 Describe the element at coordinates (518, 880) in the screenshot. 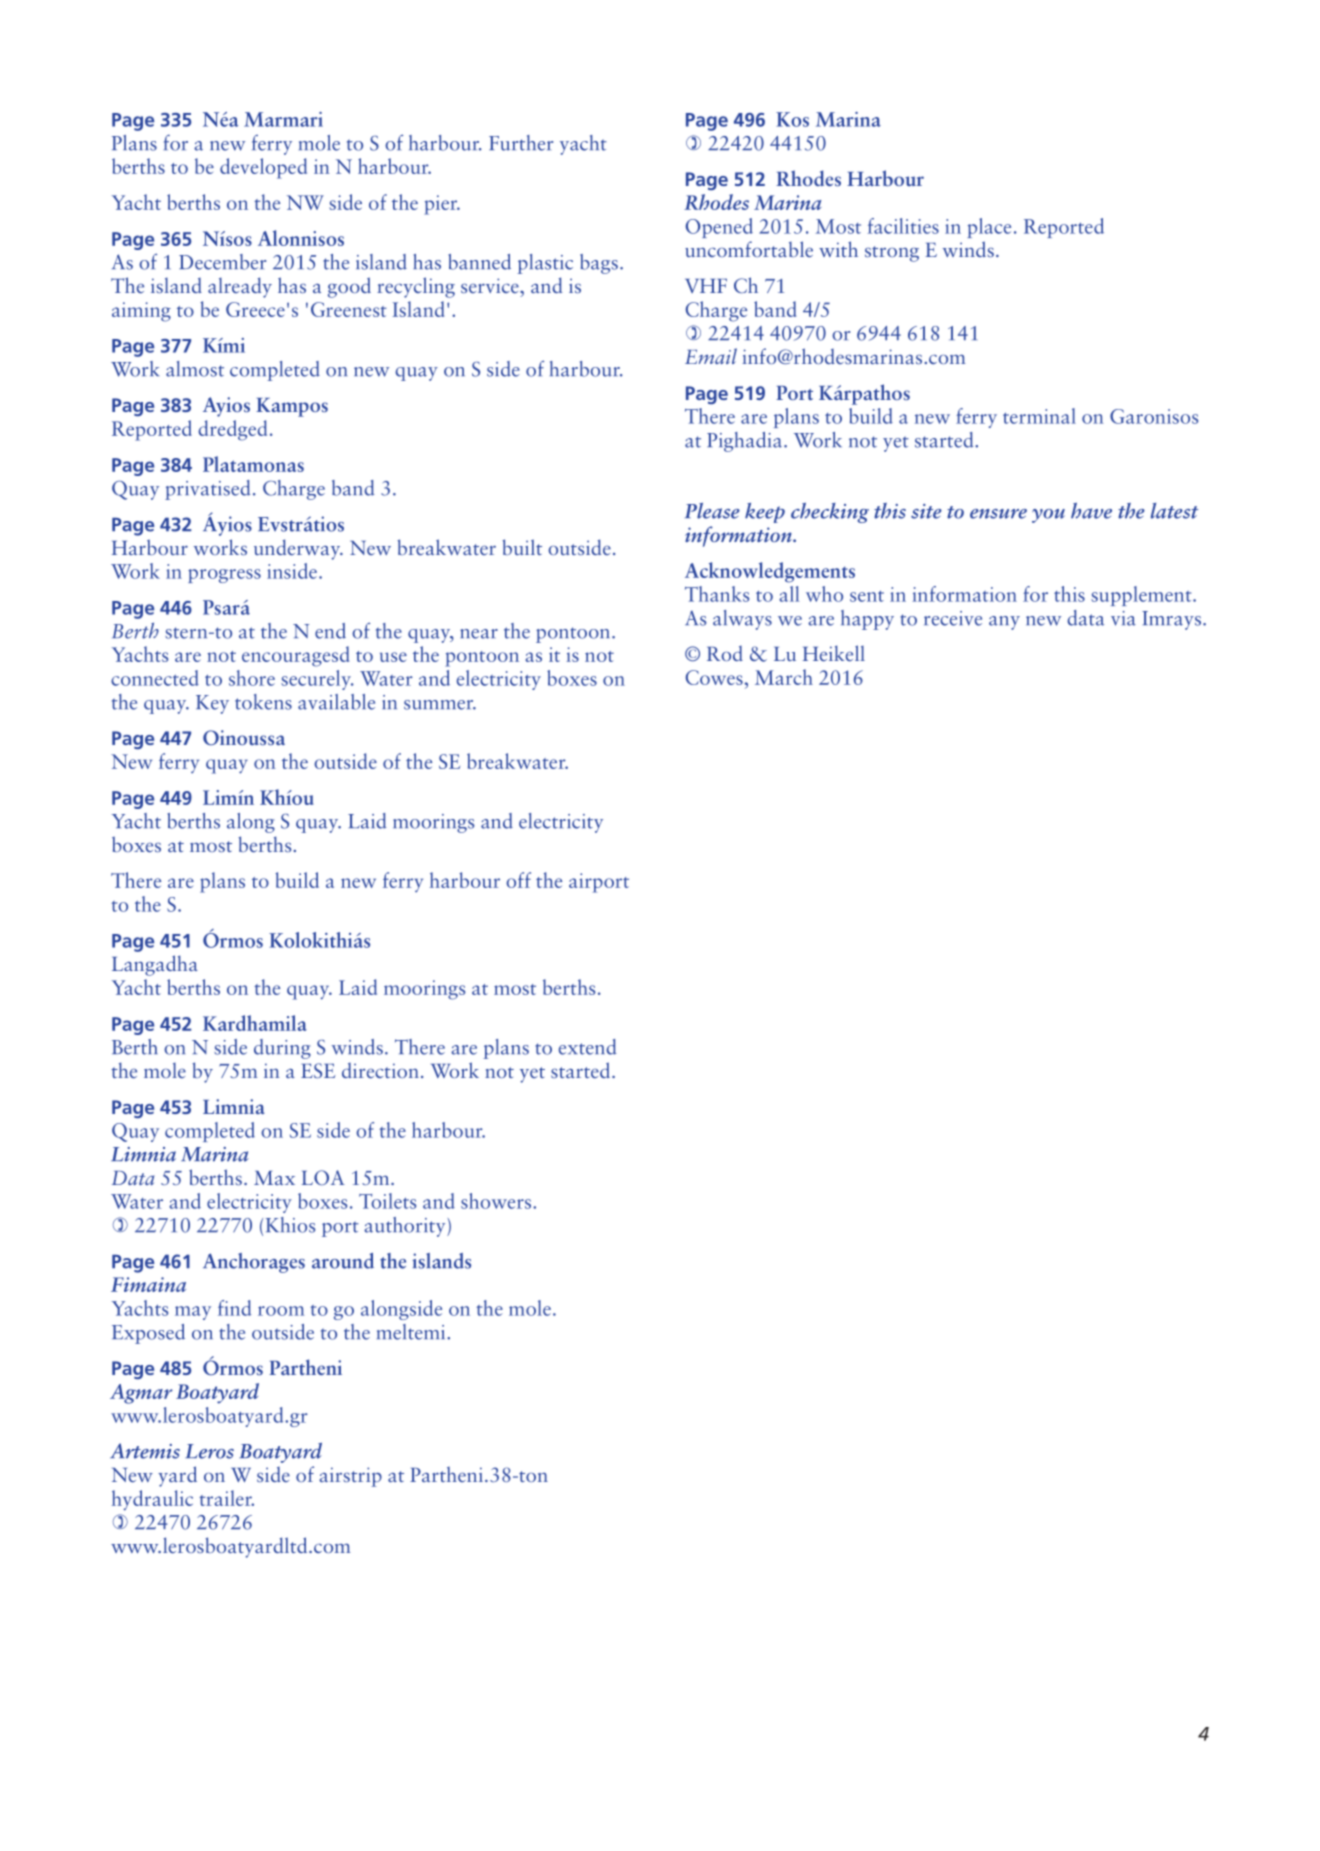

I see `off` at that location.
